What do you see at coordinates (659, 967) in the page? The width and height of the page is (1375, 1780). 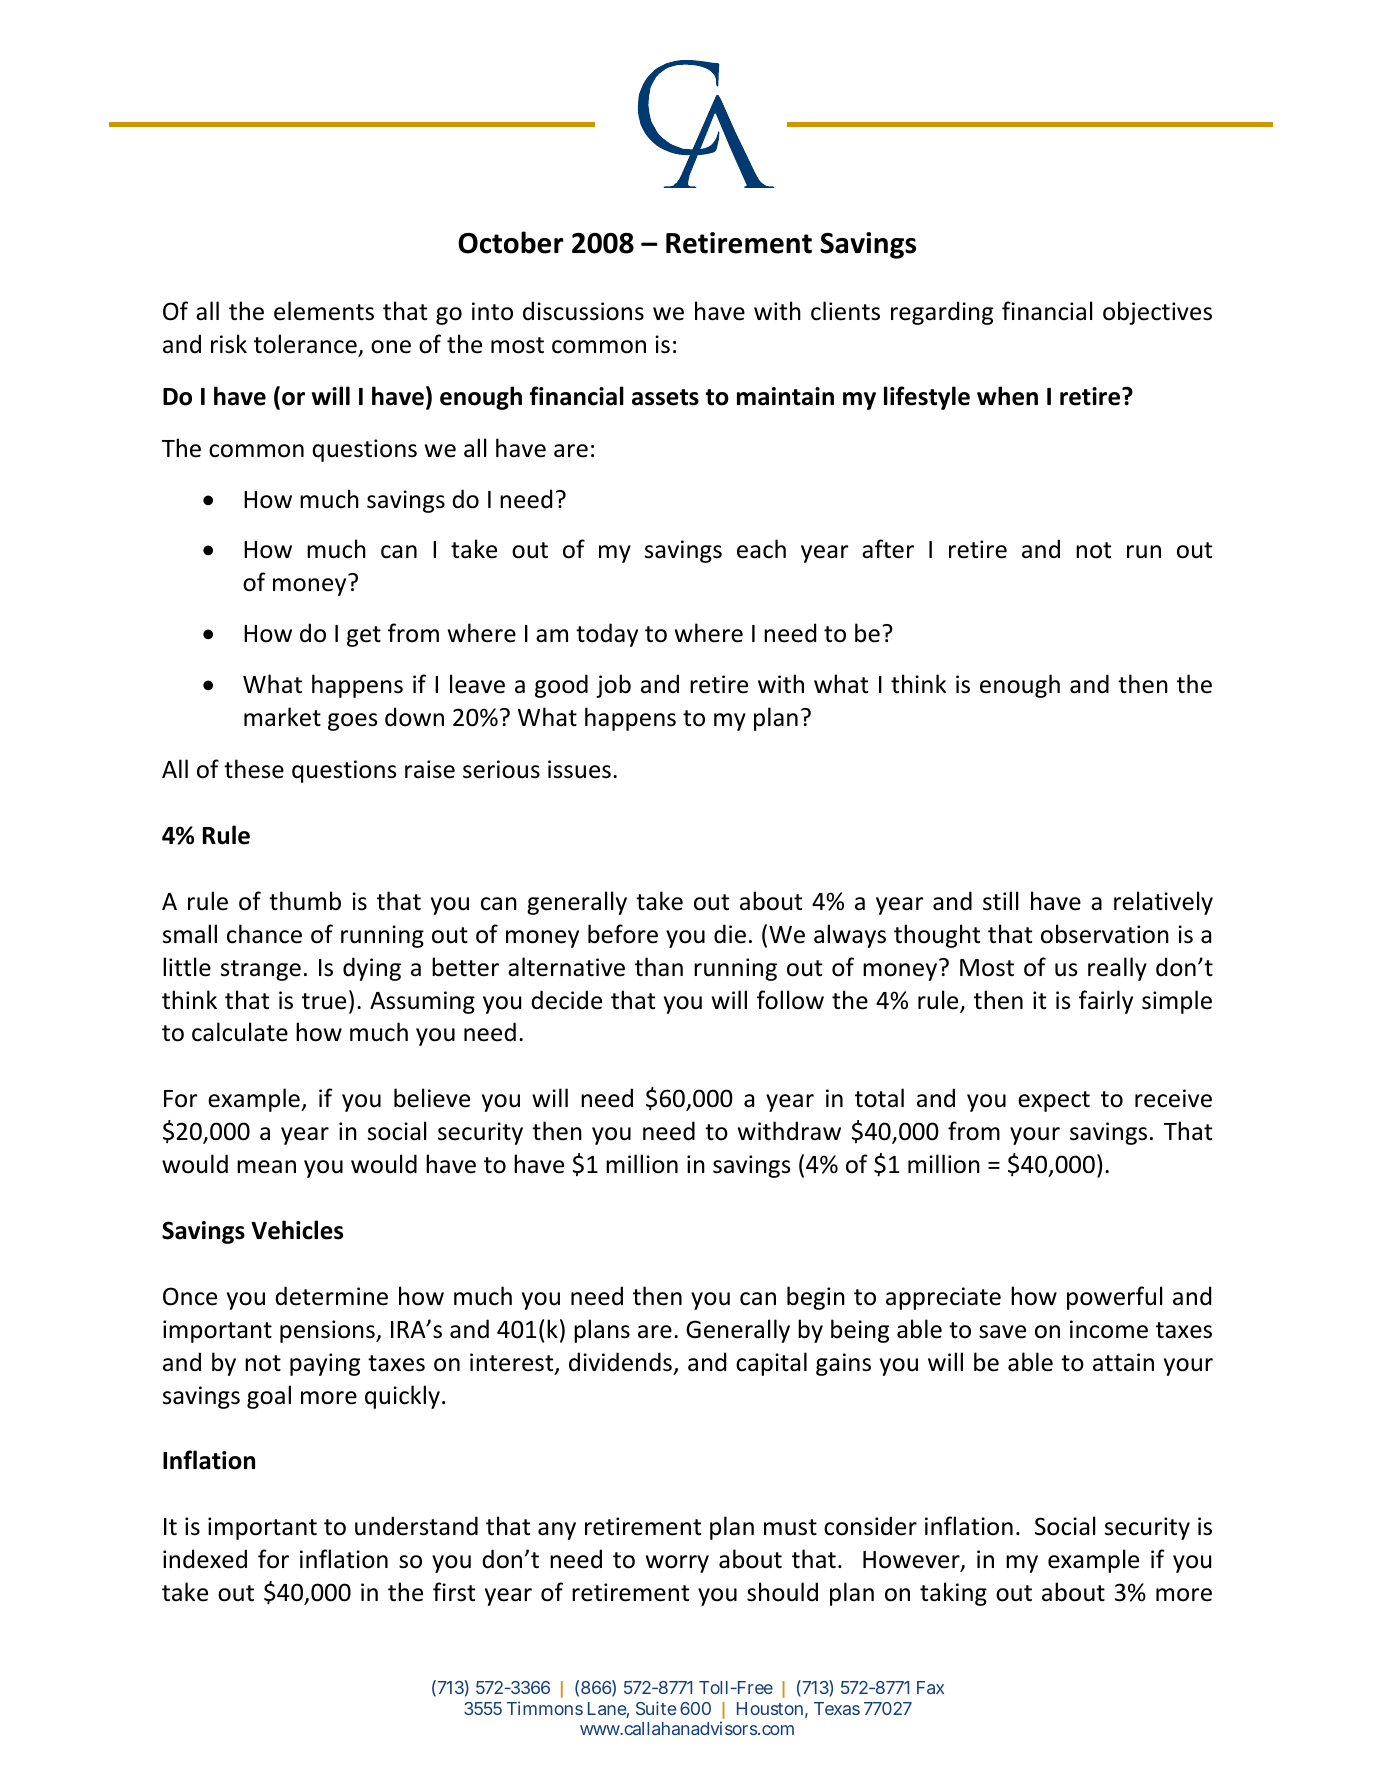 I see `than` at bounding box center [659, 967].
